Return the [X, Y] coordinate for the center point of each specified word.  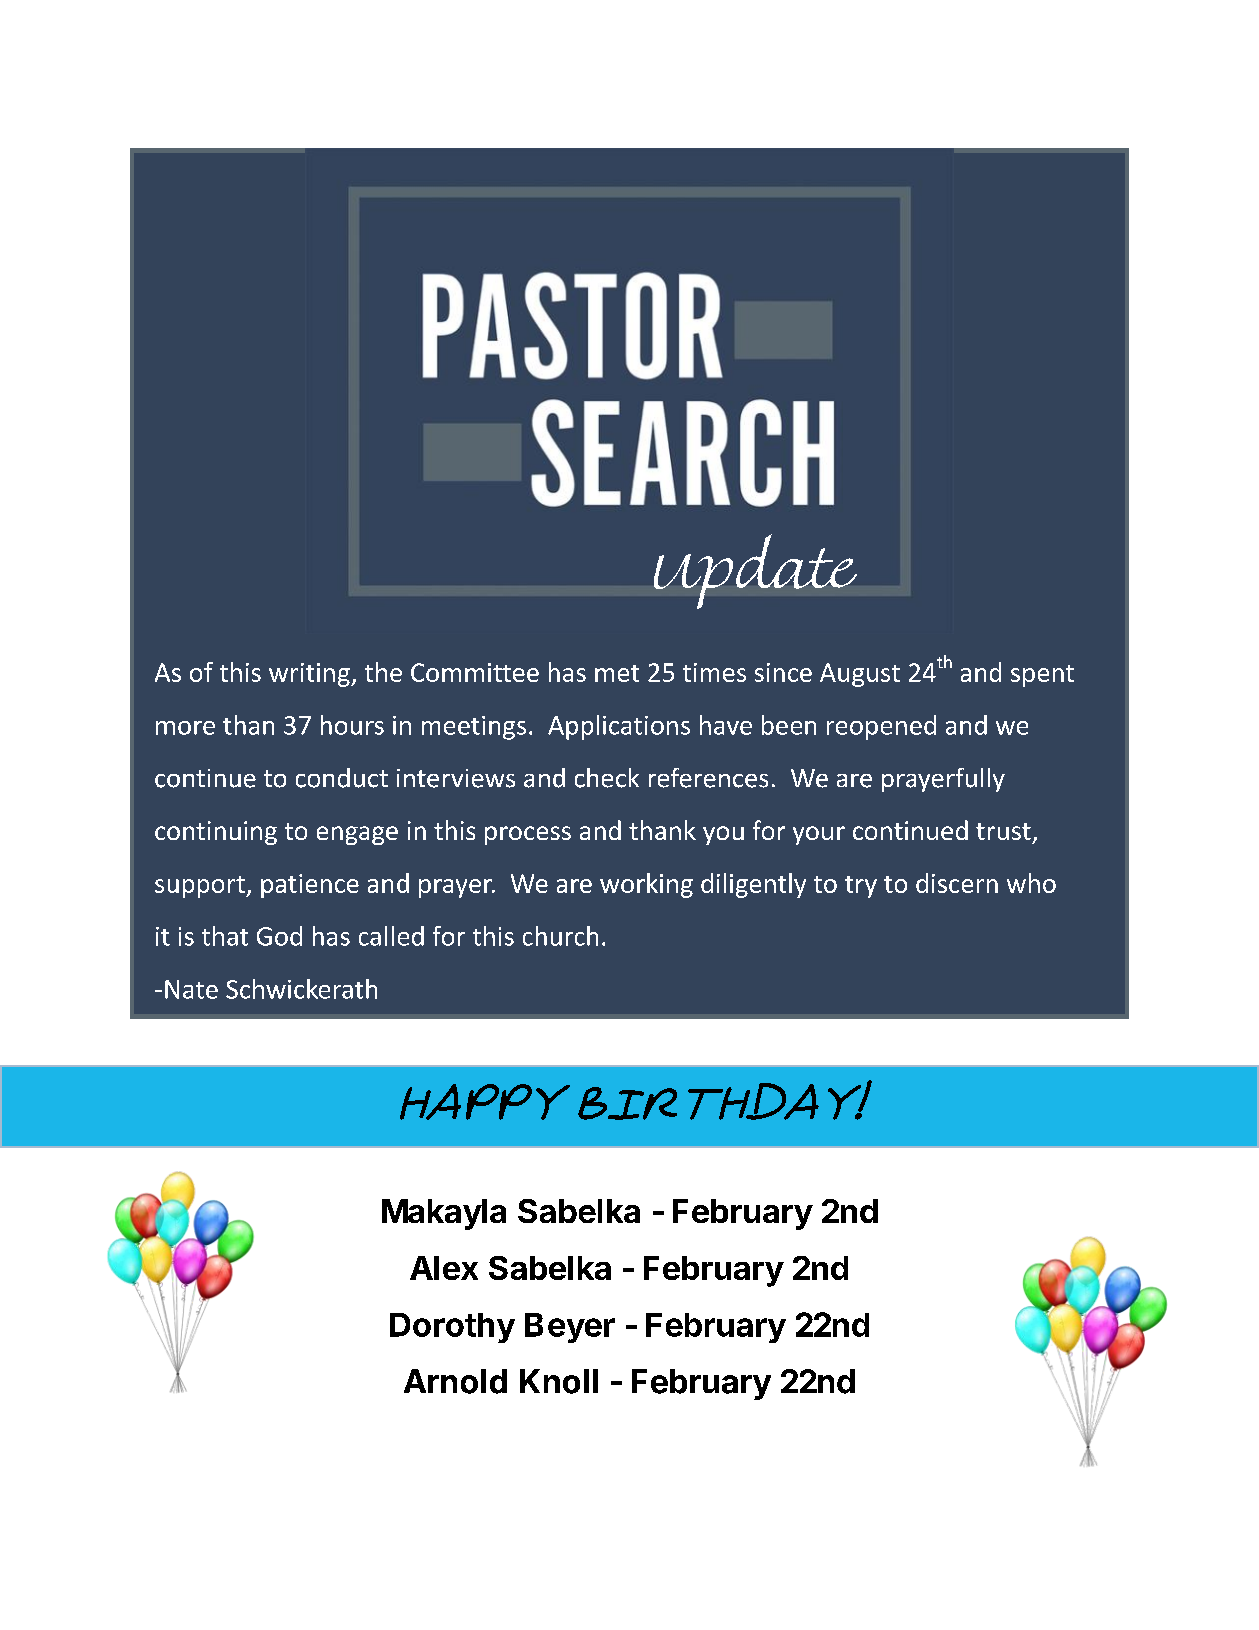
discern [957, 883]
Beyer [570, 1328]
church [560, 936]
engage [357, 835]
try [861, 887]
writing [310, 675]
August [860, 675]
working [646, 885]
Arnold [455, 1381]
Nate [191, 989]
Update [755, 571]
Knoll [559, 1381]
